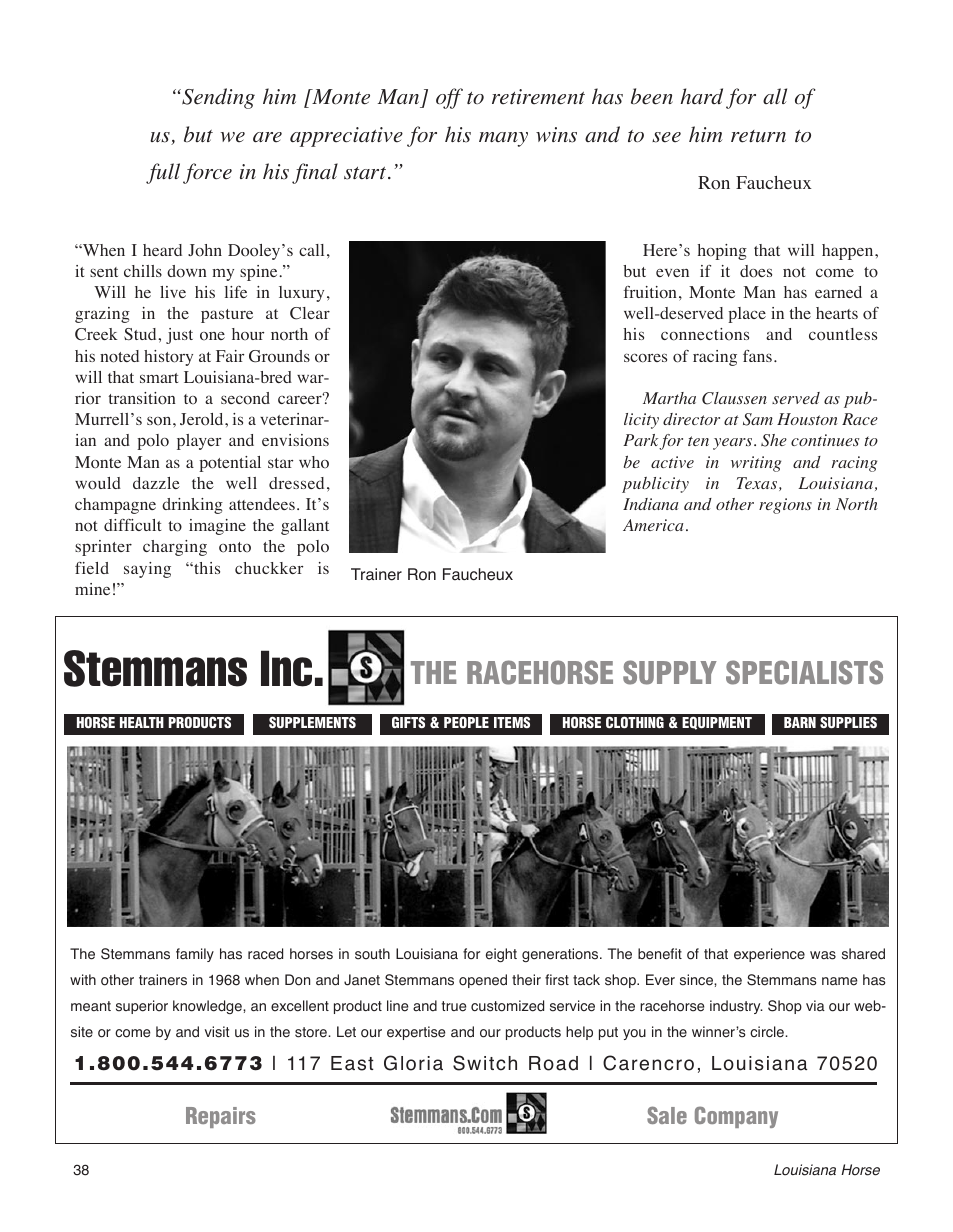 The width and height of the screenshot is (953, 1232). I want to click on PEOPLE, so click(466, 722).
